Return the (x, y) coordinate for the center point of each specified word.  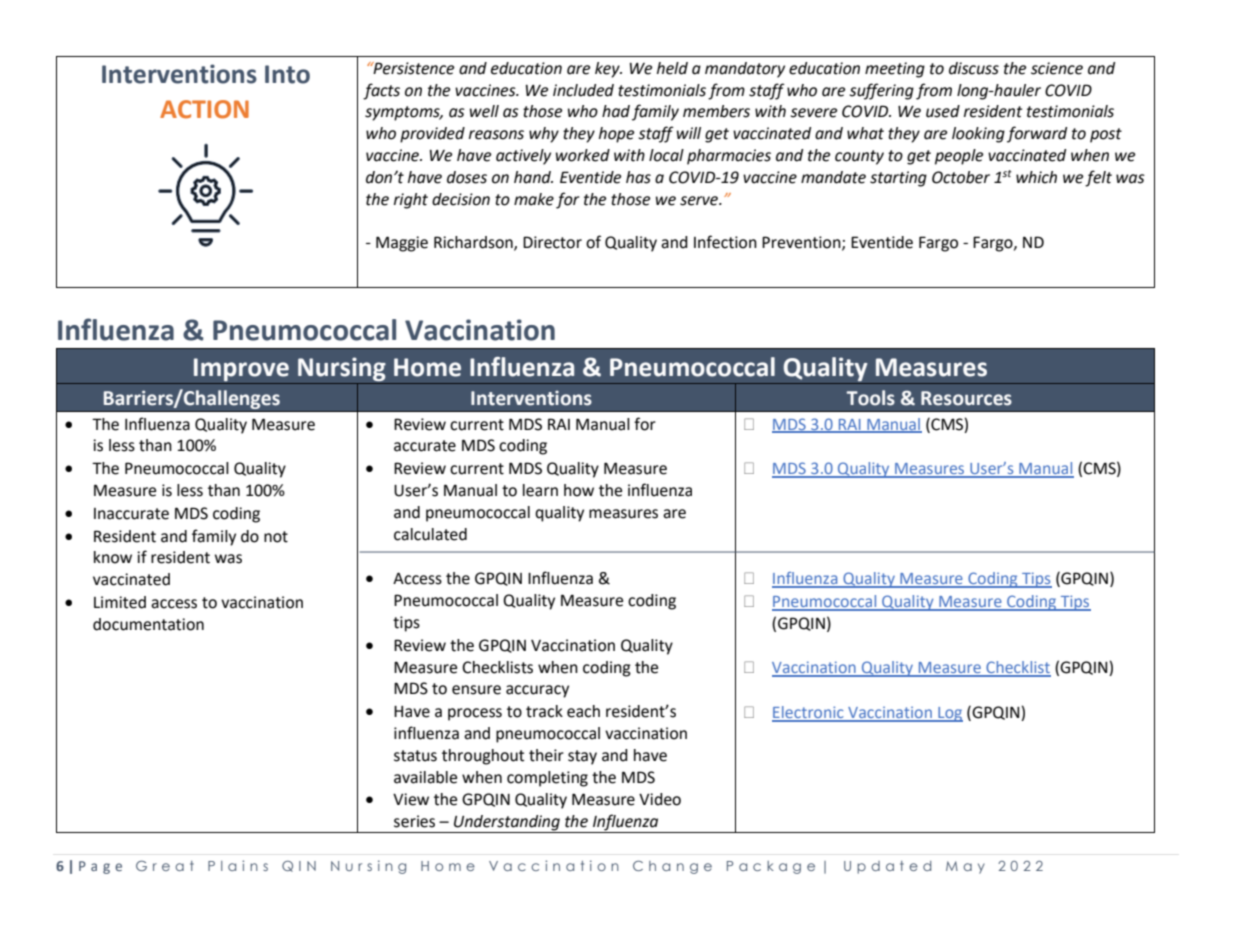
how (579, 490)
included (583, 90)
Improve (241, 369)
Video (660, 799)
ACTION (204, 109)
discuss (974, 68)
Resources (966, 398)
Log (949, 714)
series (414, 821)
